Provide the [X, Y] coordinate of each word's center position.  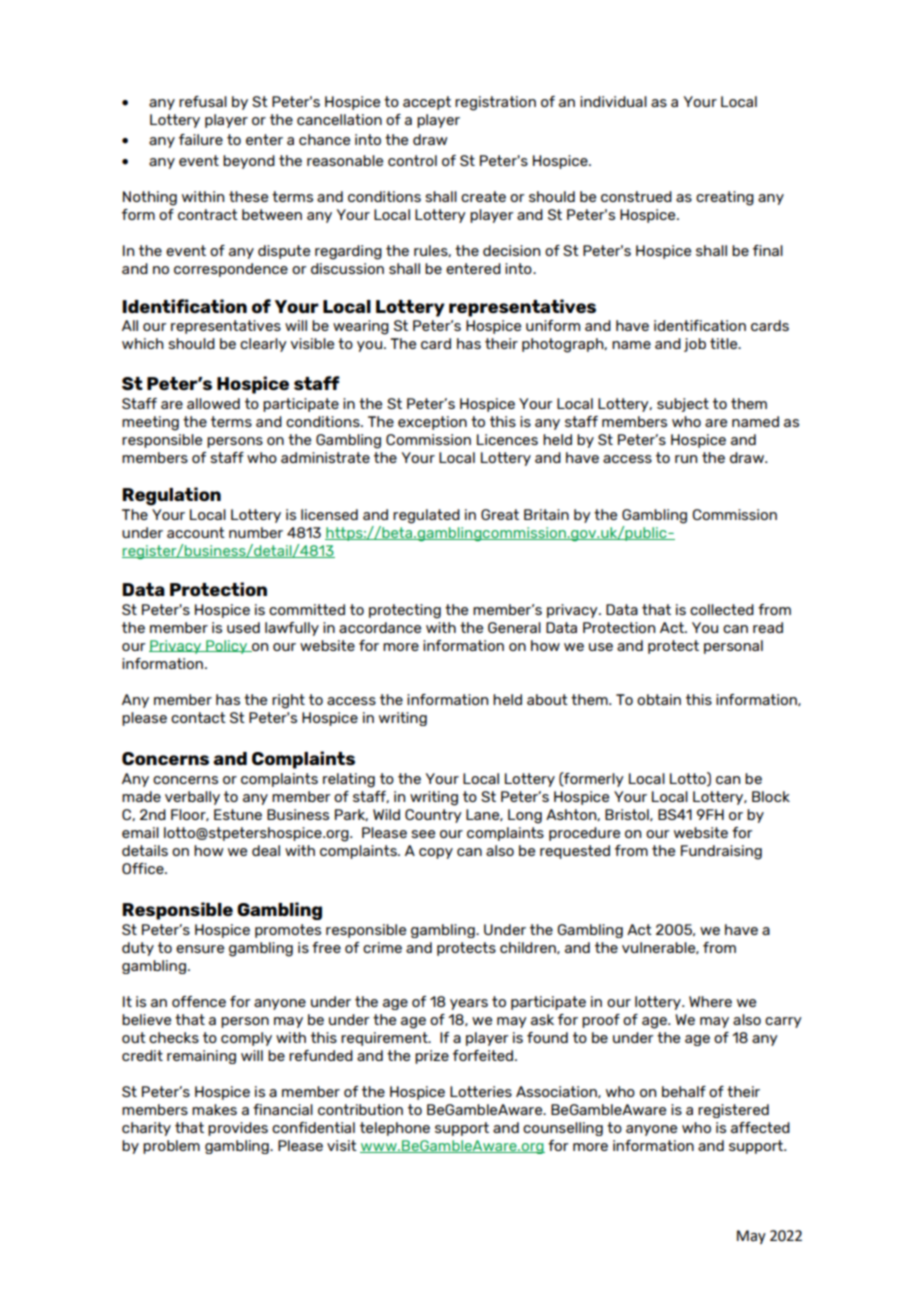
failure [201, 139]
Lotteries [481, 1091]
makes [214, 1109]
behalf [684, 1091]
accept [427, 103]
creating [725, 198]
